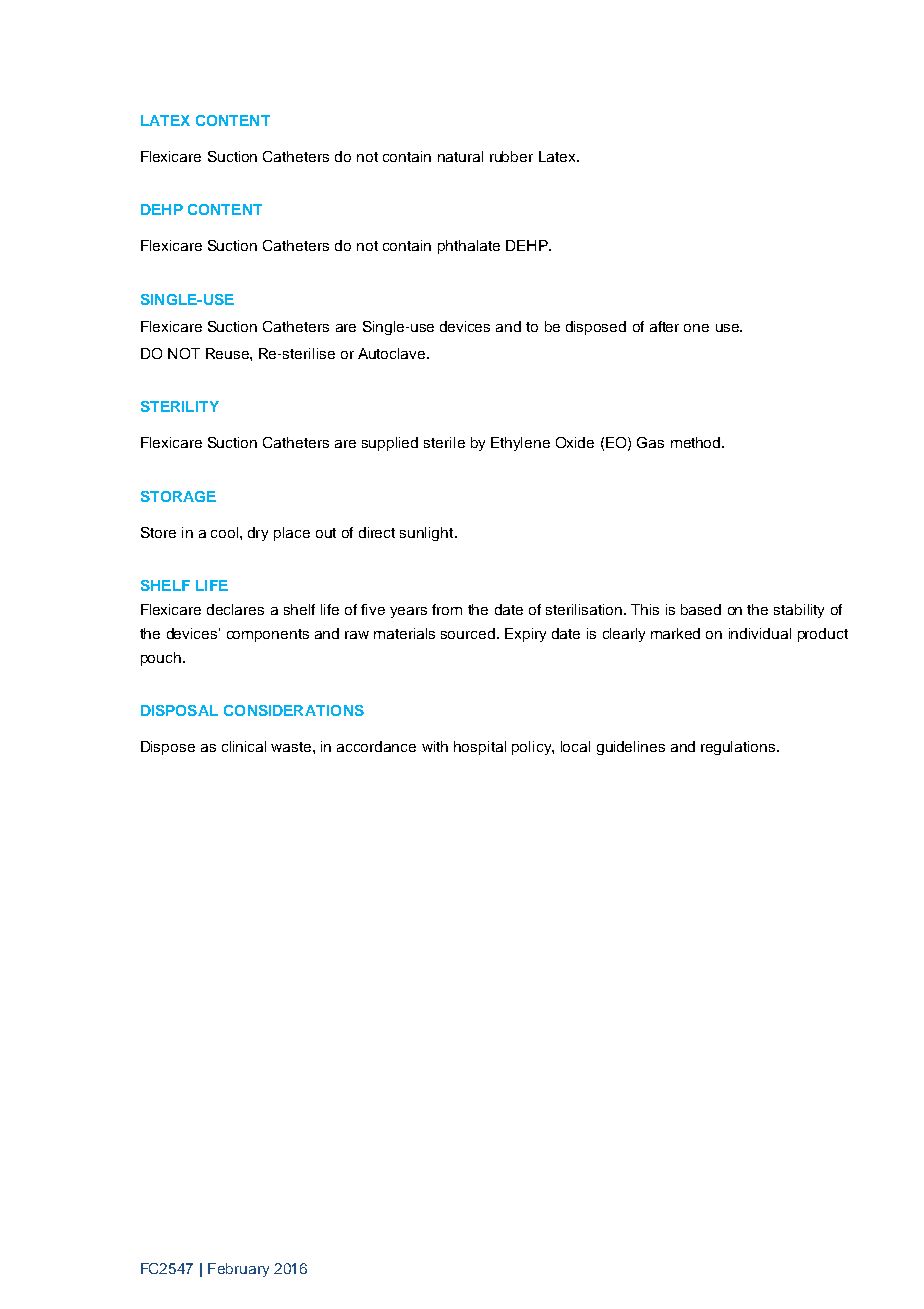 The width and height of the screenshot is (924, 1309). I want to click on hospital, so click(480, 748).
